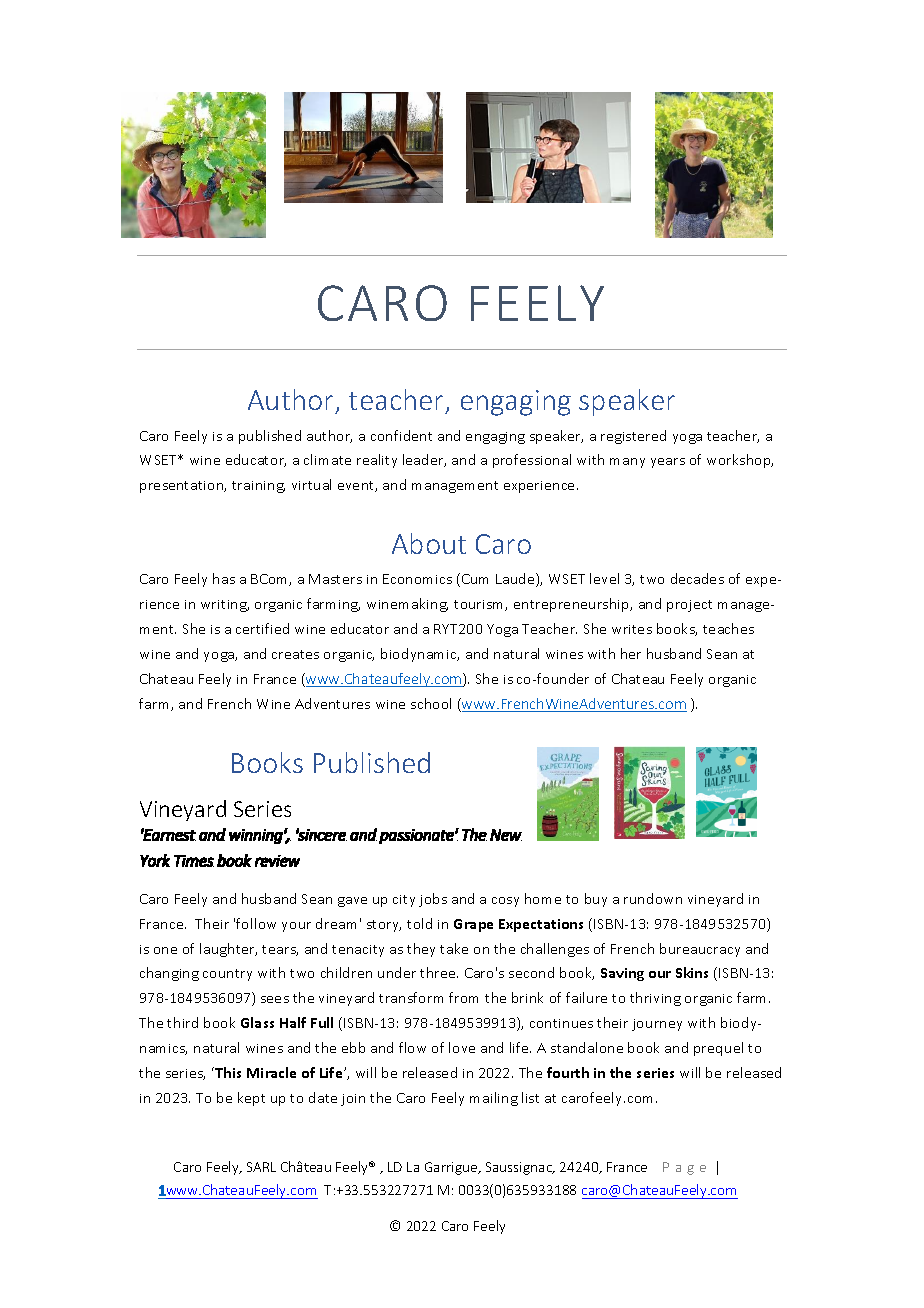 The width and height of the document is (924, 1308). What do you see at coordinates (653, 898) in the document?
I see `rundown` at bounding box center [653, 898].
